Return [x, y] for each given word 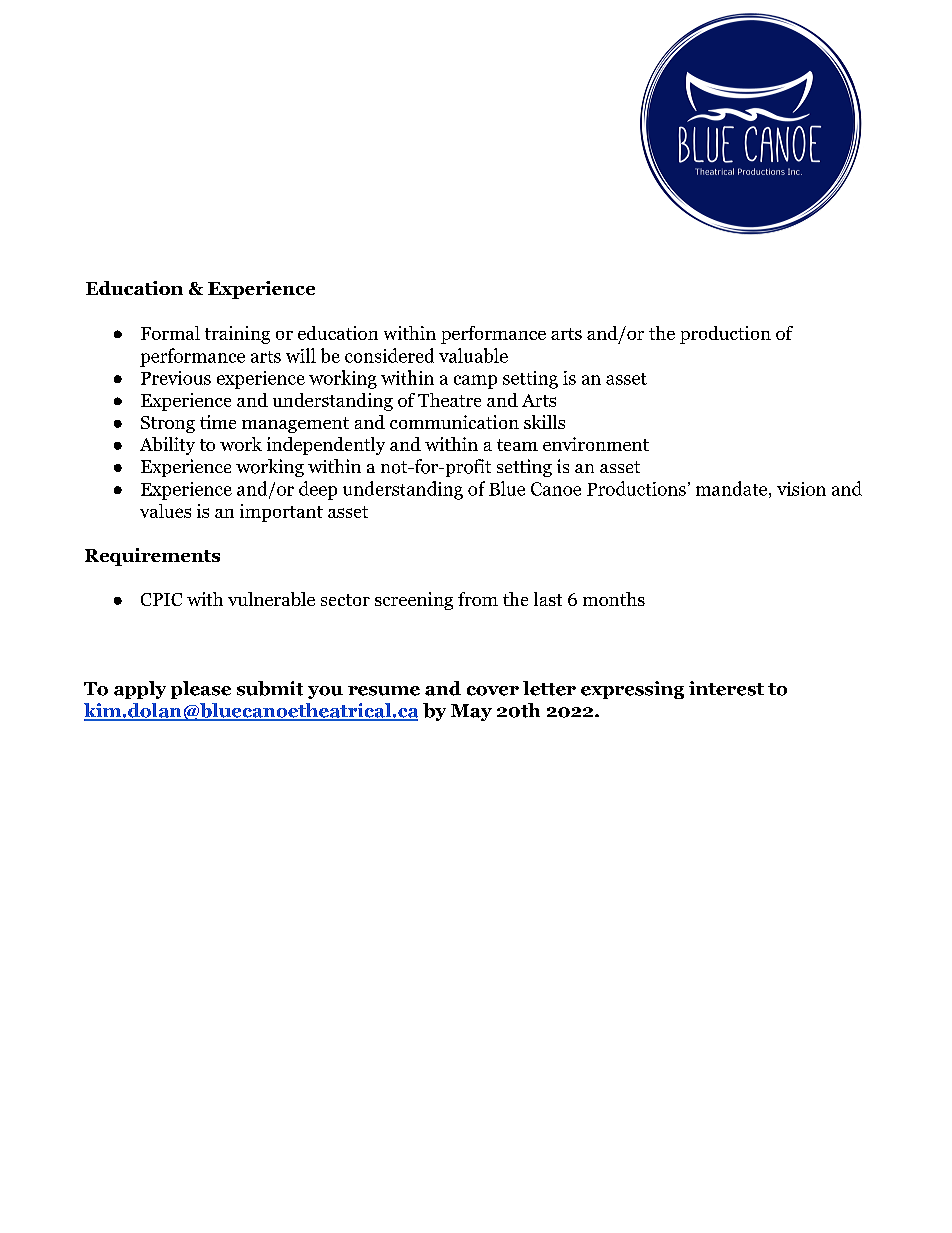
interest [726, 688]
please [201, 690]
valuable [473, 355]
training [237, 335]
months [614, 599]
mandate [731, 488]
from [478, 599]
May [471, 712]
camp [475, 382]
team [517, 445]
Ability [167, 446]
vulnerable [271, 599]
